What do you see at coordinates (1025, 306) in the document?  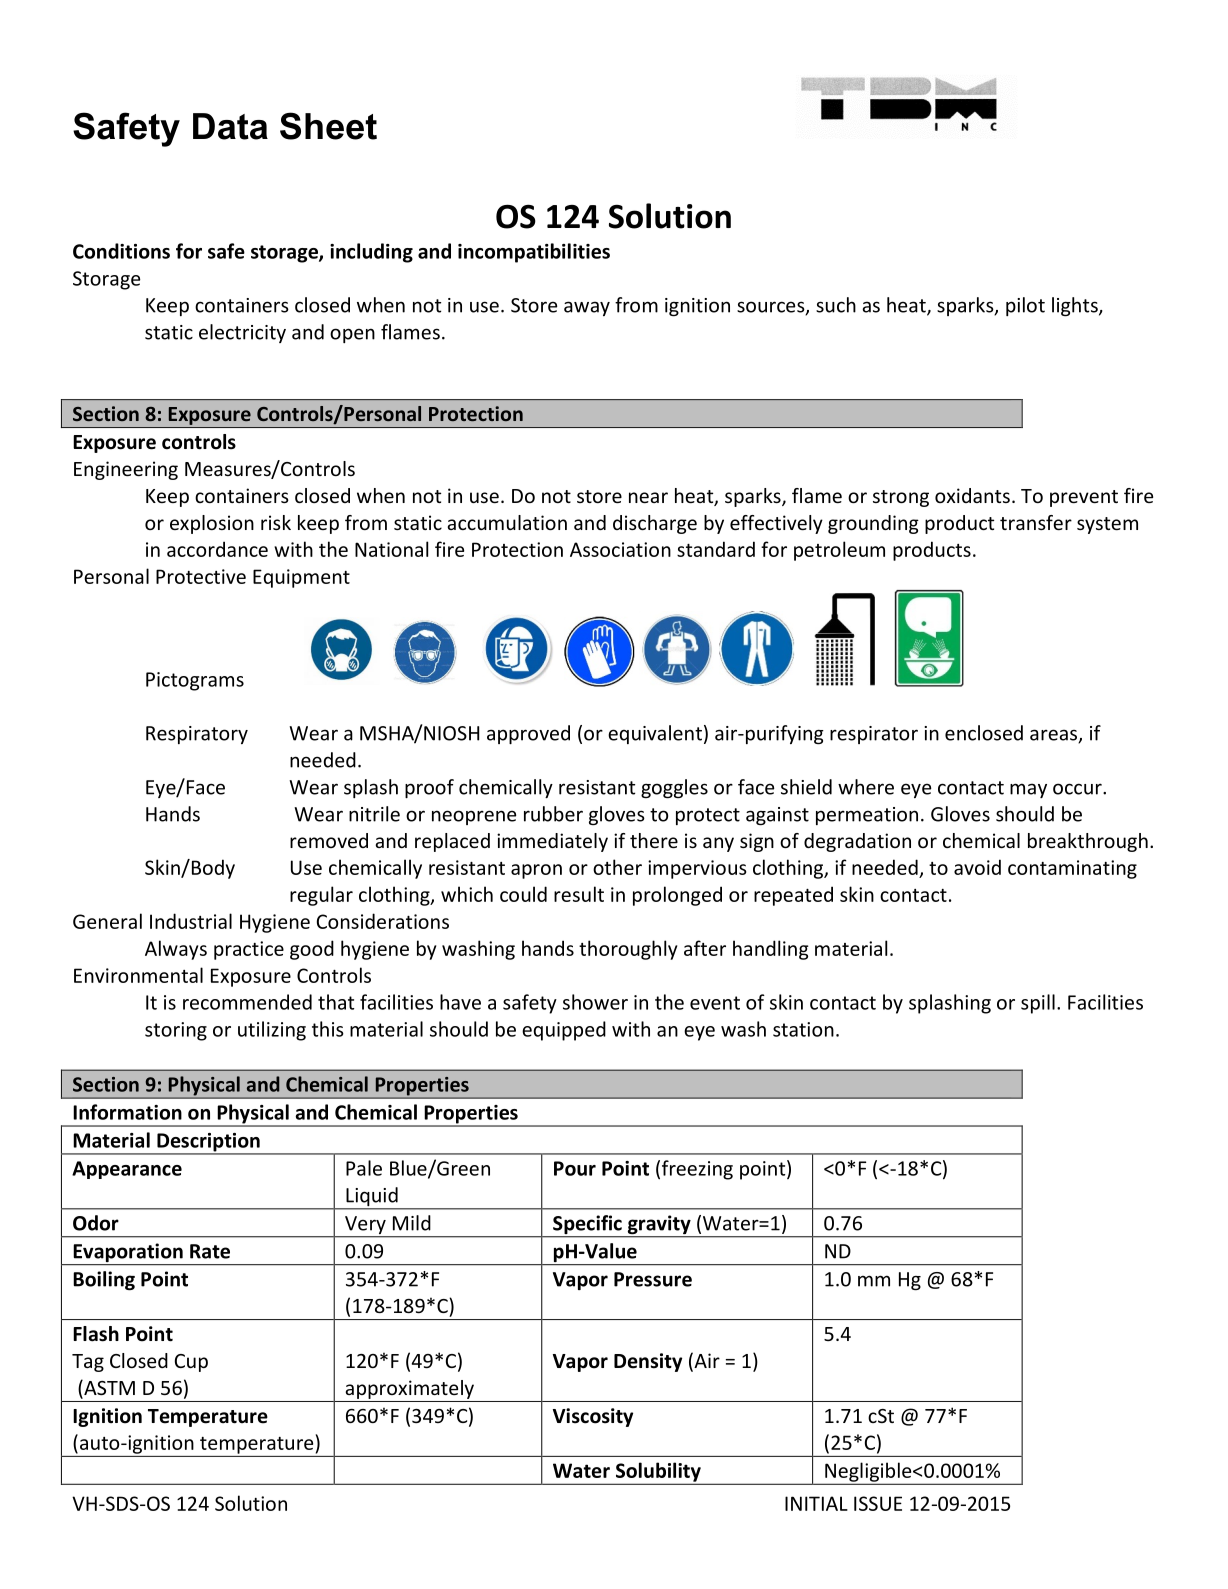 I see `pilot` at bounding box center [1025, 306].
